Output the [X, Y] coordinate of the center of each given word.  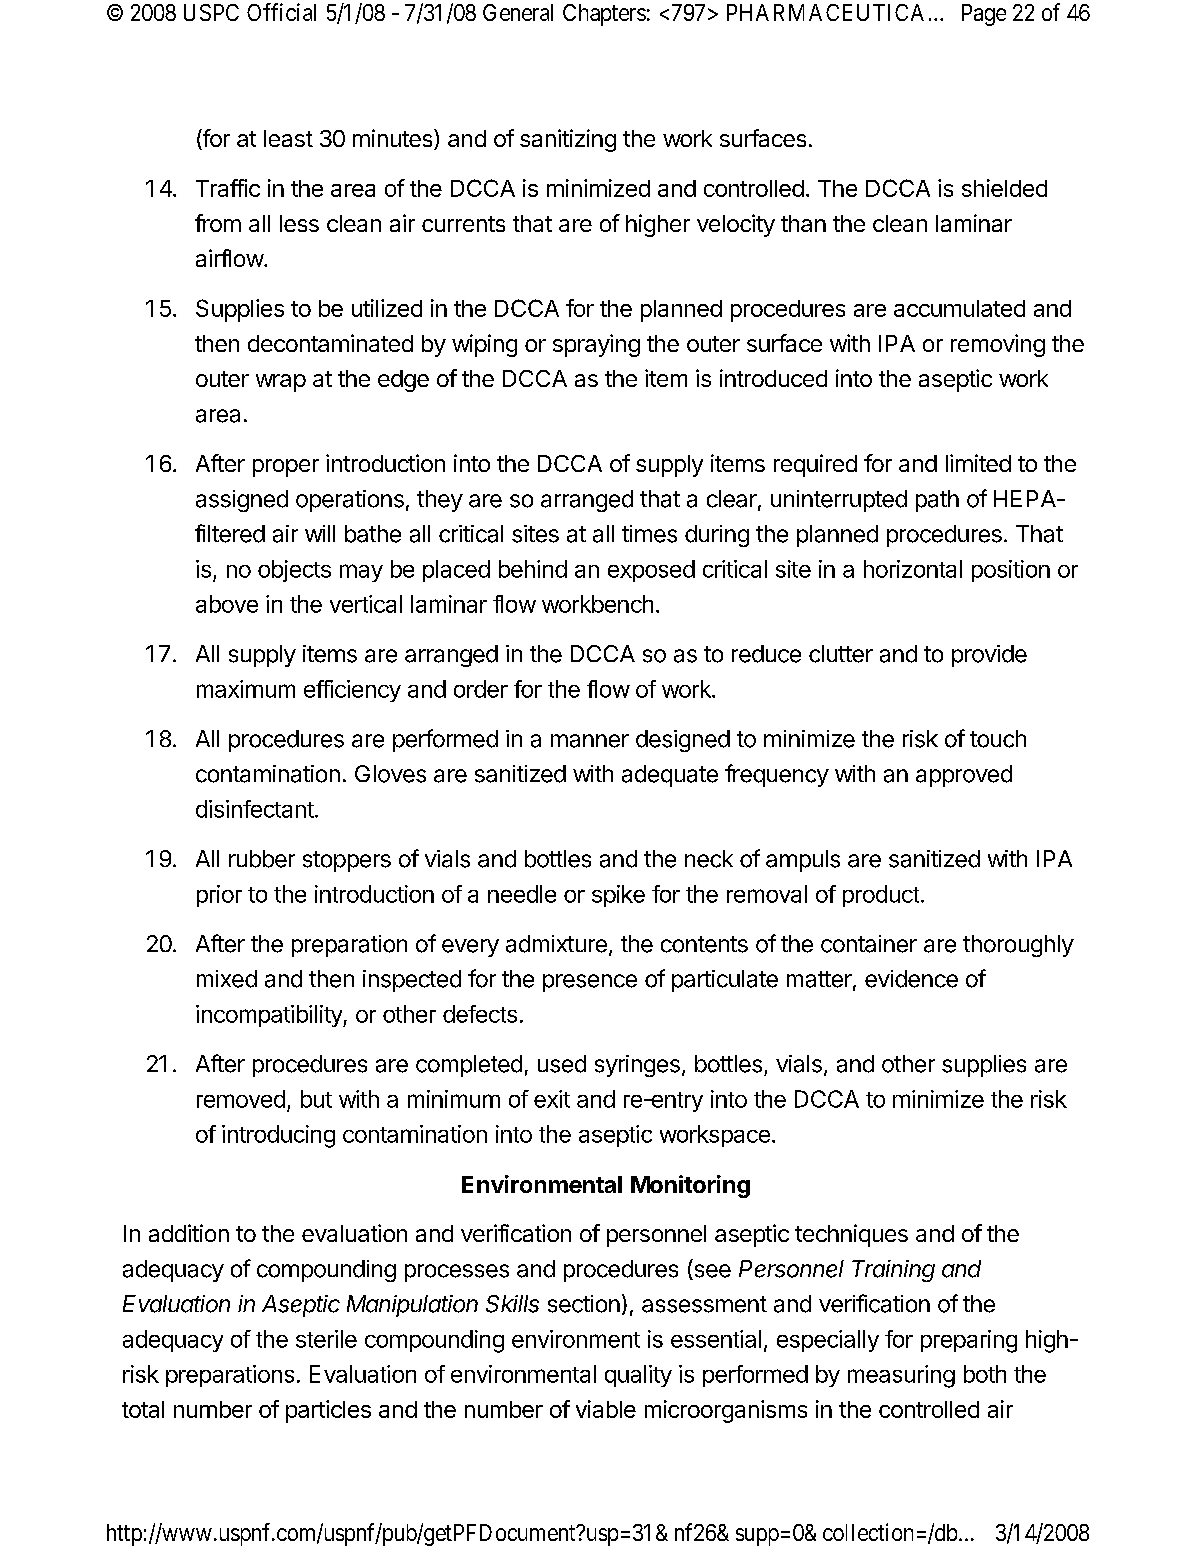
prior [219, 896]
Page [984, 15]
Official [281, 12]
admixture [556, 944]
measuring [901, 1376]
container [869, 944]
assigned [242, 501]
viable [606, 1409]
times [649, 534]
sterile [326, 1339]
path [937, 501]
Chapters [604, 15]
